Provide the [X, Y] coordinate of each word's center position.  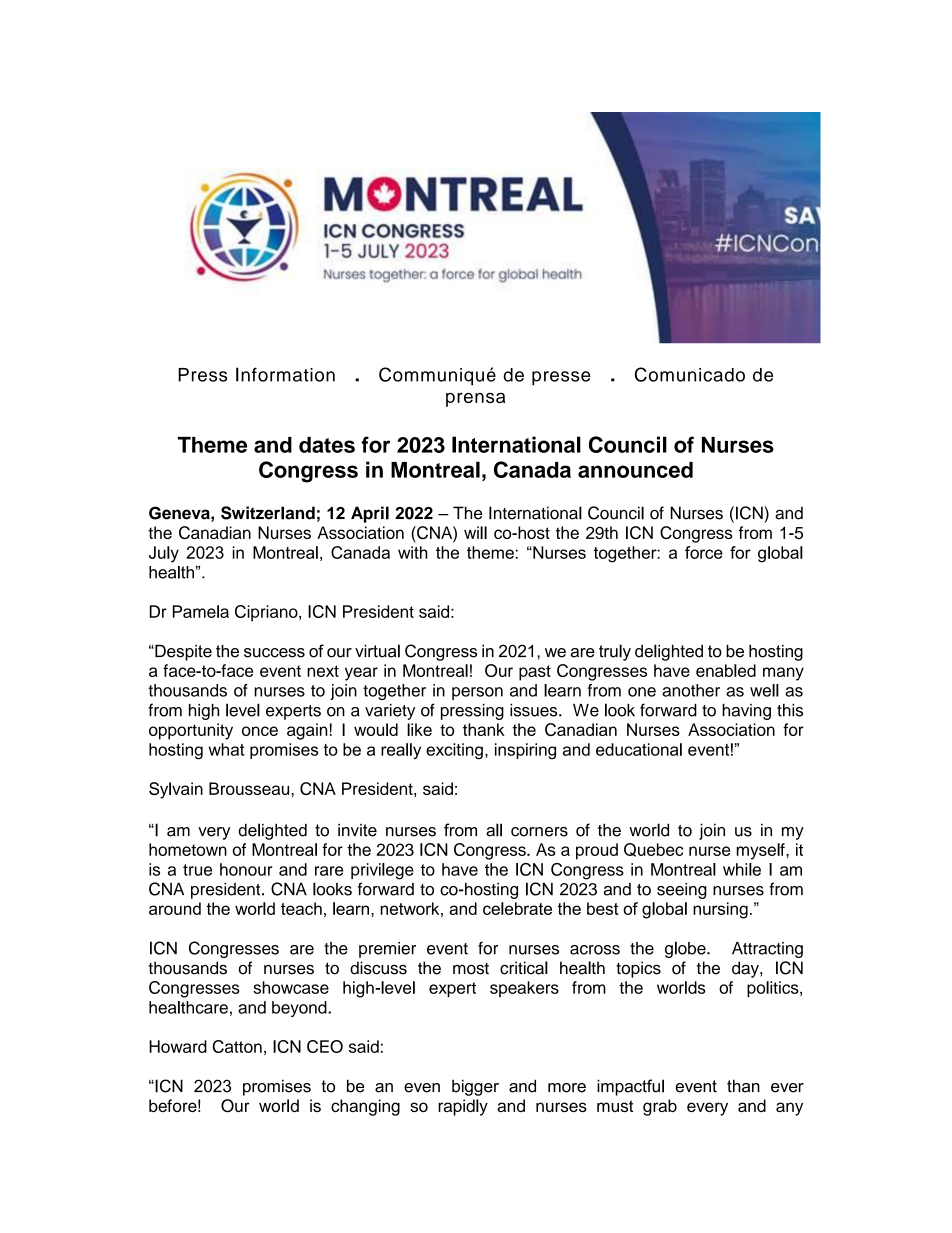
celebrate [517, 908]
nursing [720, 910]
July [164, 554]
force [704, 552]
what [227, 749]
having [746, 712]
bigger [475, 1087]
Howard [178, 1046]
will [475, 532]
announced [635, 470]
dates [327, 445]
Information [285, 374]
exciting [454, 751]
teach [301, 908]
